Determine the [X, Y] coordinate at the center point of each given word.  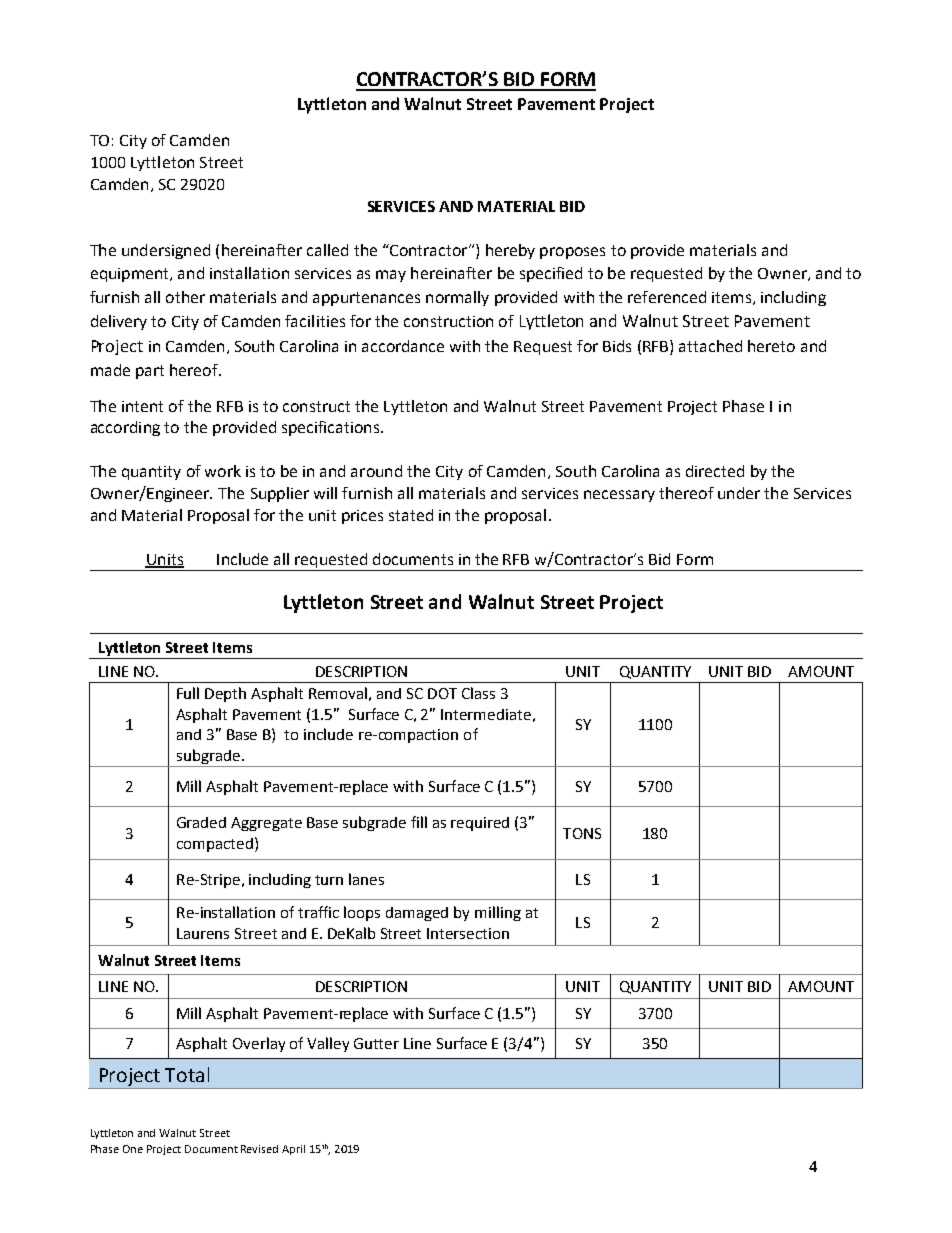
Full [188, 693]
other [185, 297]
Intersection [468, 933]
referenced [667, 297]
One [133, 1149]
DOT [442, 693]
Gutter [376, 1043]
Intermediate [486, 714]
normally [457, 298]
